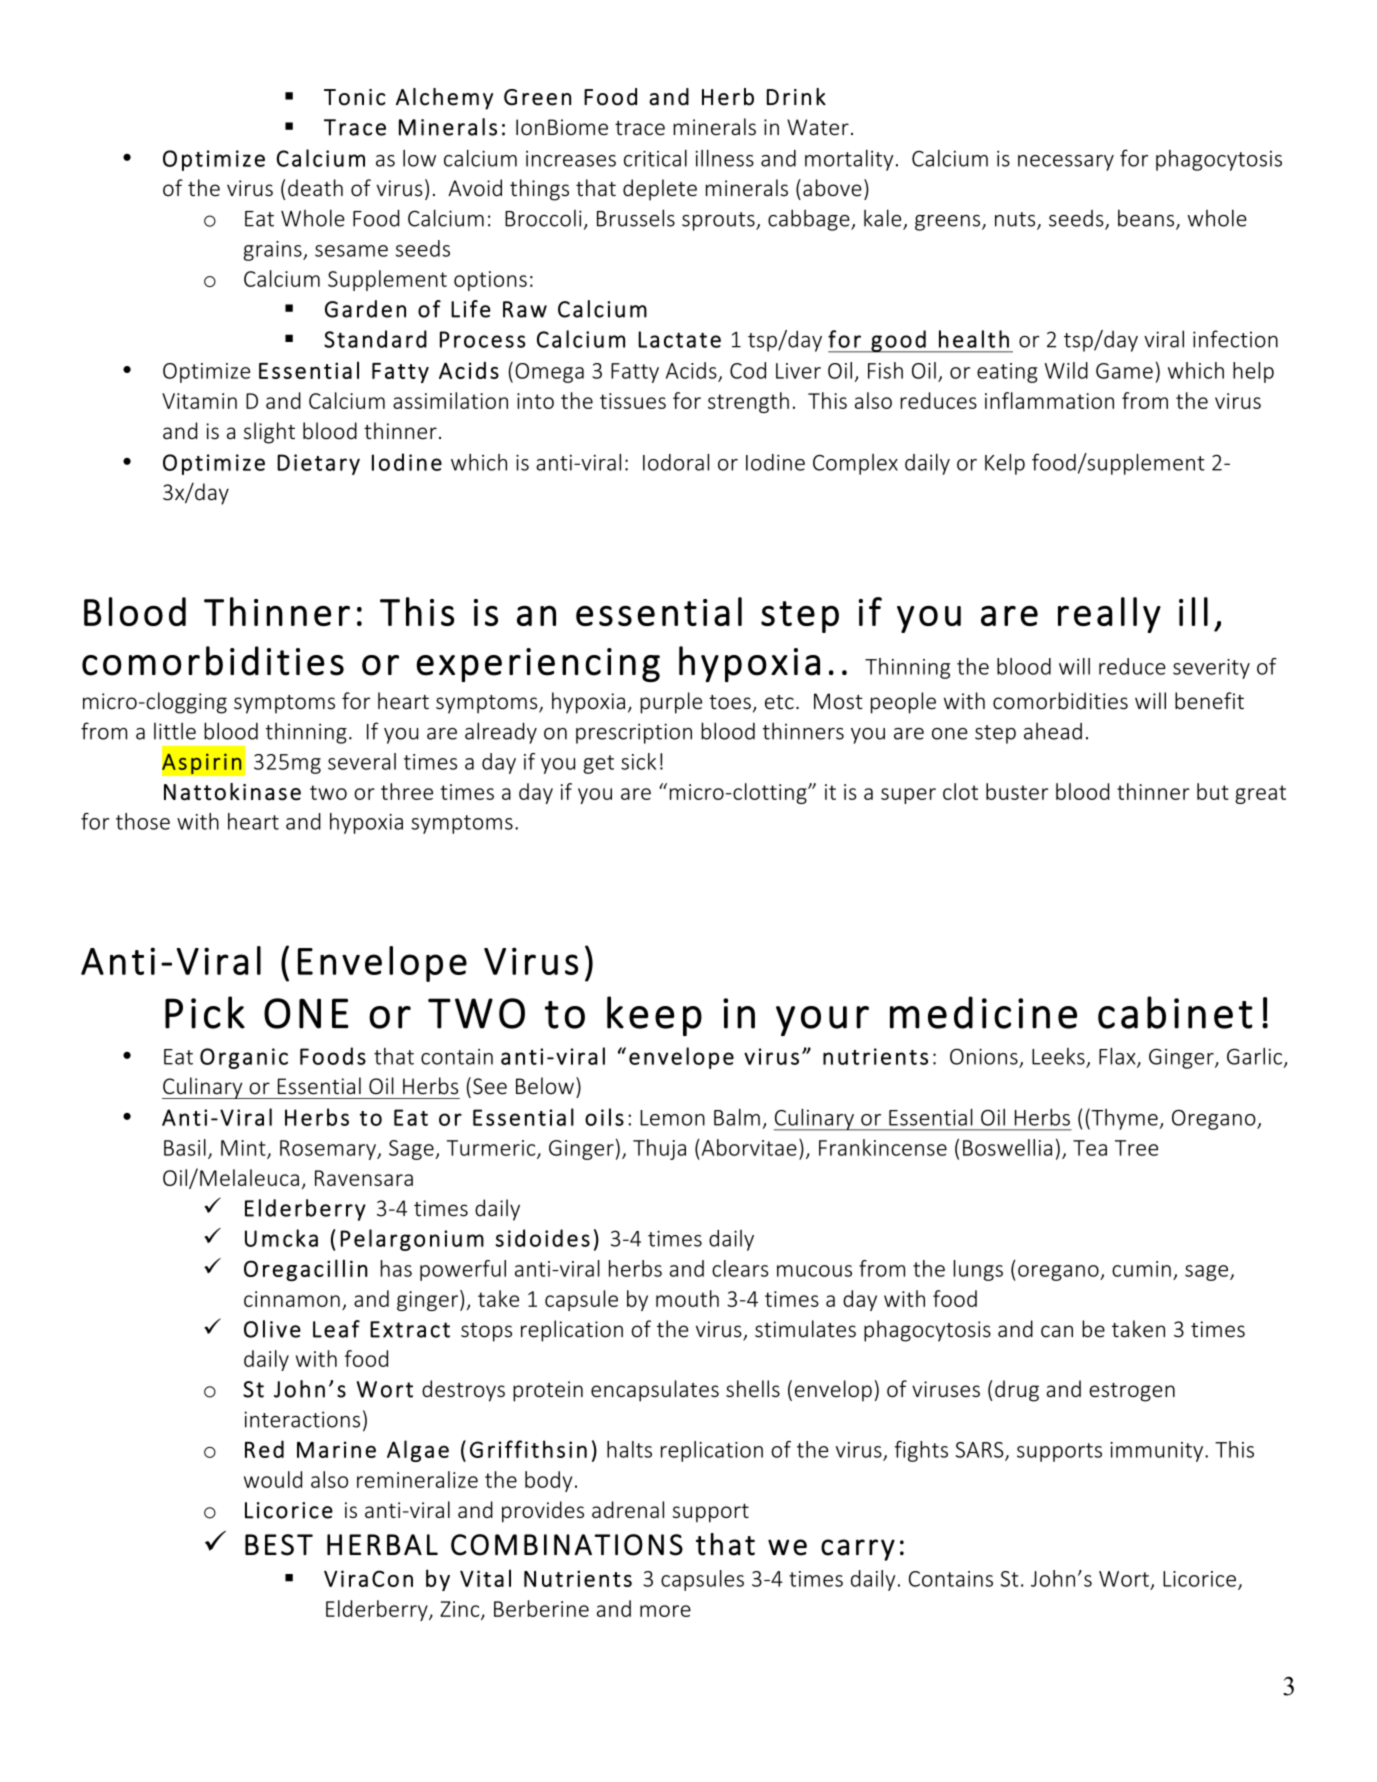 Image resolution: width=1377 pixels, height=1782 pixels. What do you see at coordinates (1053, 731) in the screenshot?
I see `ahead` at bounding box center [1053, 731].
